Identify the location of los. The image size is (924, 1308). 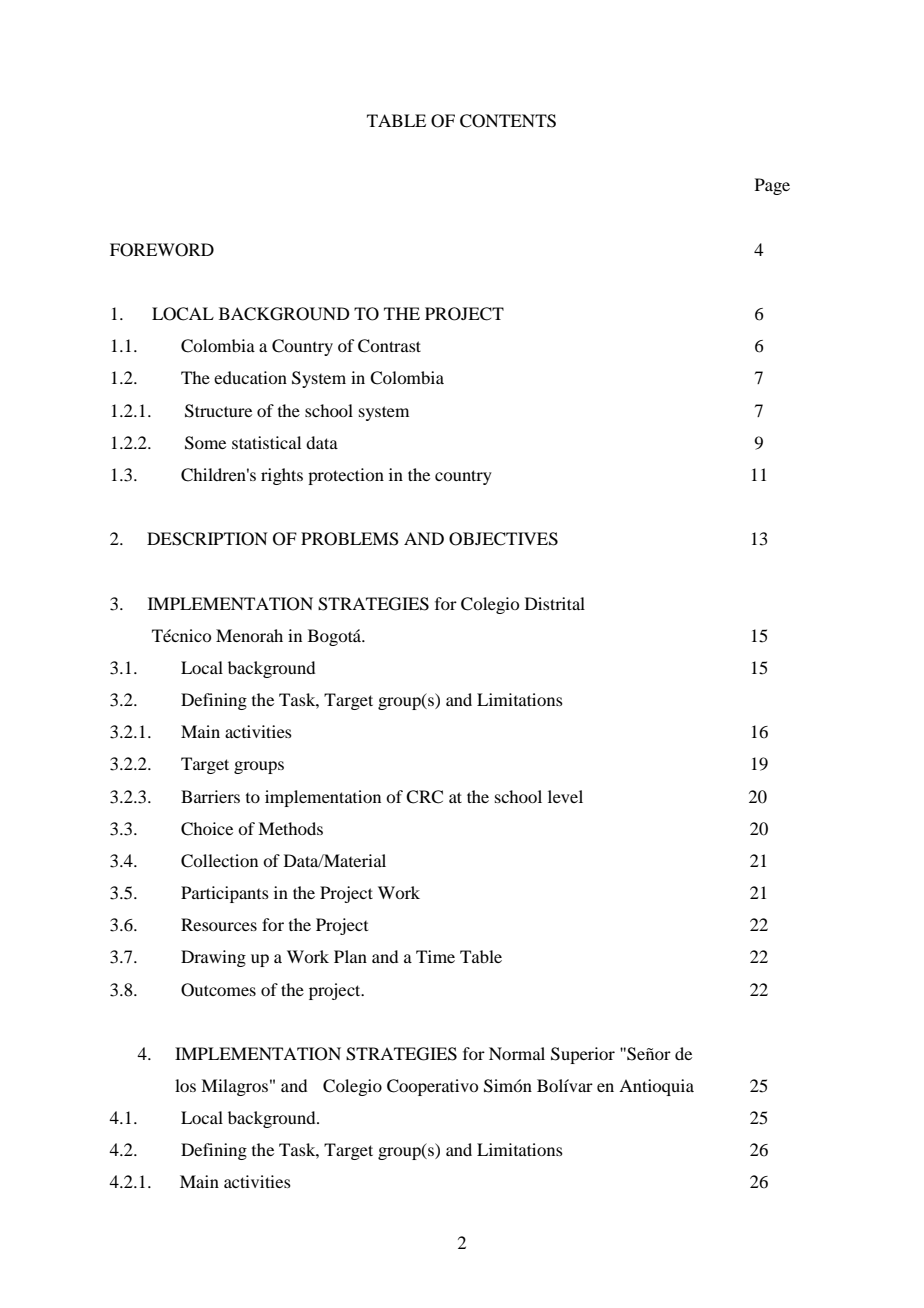
(185, 1085).
